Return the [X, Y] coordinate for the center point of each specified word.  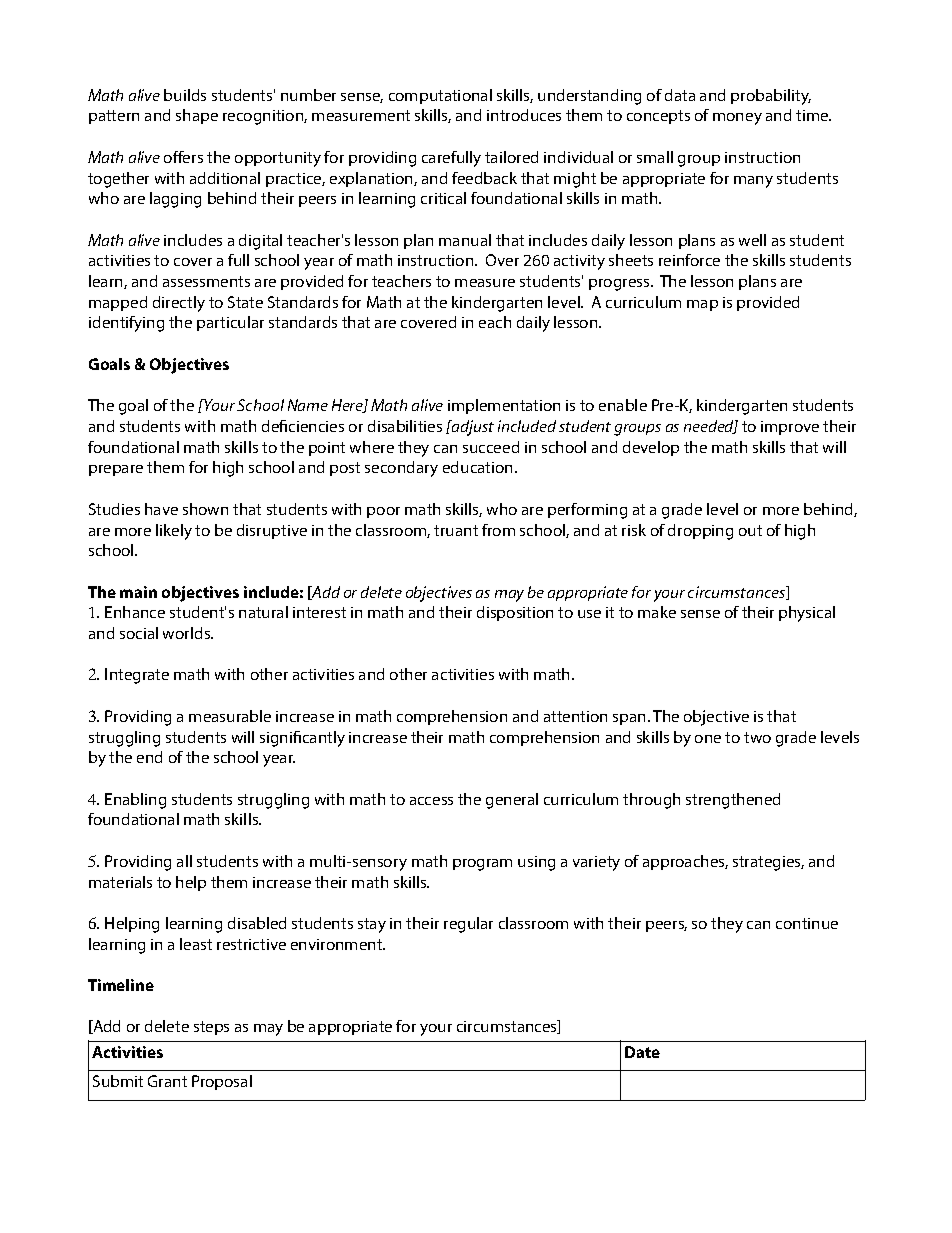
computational [440, 96]
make [657, 612]
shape [197, 116]
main [138, 592]
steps [211, 1028]
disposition [515, 613]
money [737, 119]
